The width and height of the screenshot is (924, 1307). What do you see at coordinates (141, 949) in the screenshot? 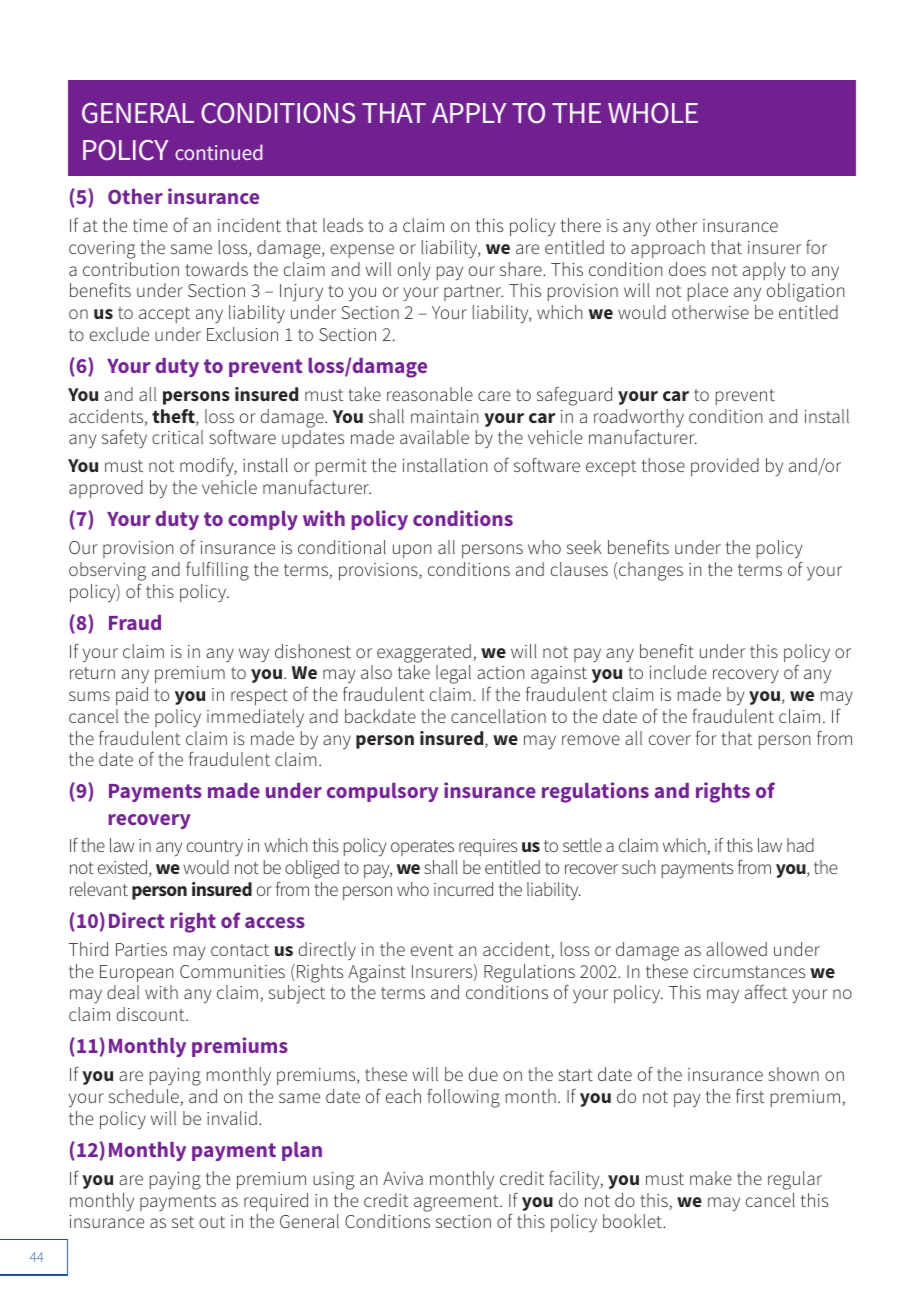
I see `Parties` at bounding box center [141, 949].
